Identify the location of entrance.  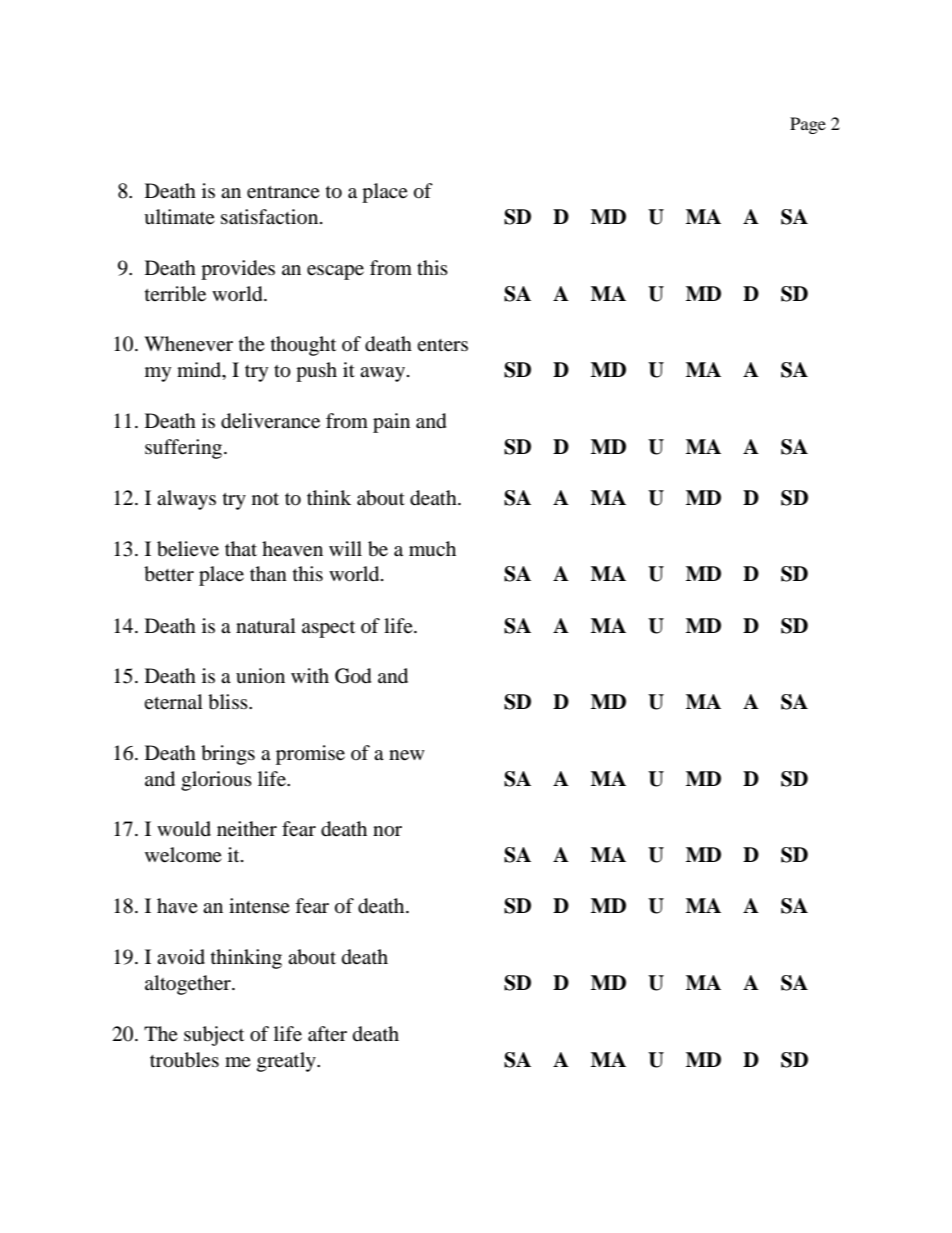
(283, 192).
